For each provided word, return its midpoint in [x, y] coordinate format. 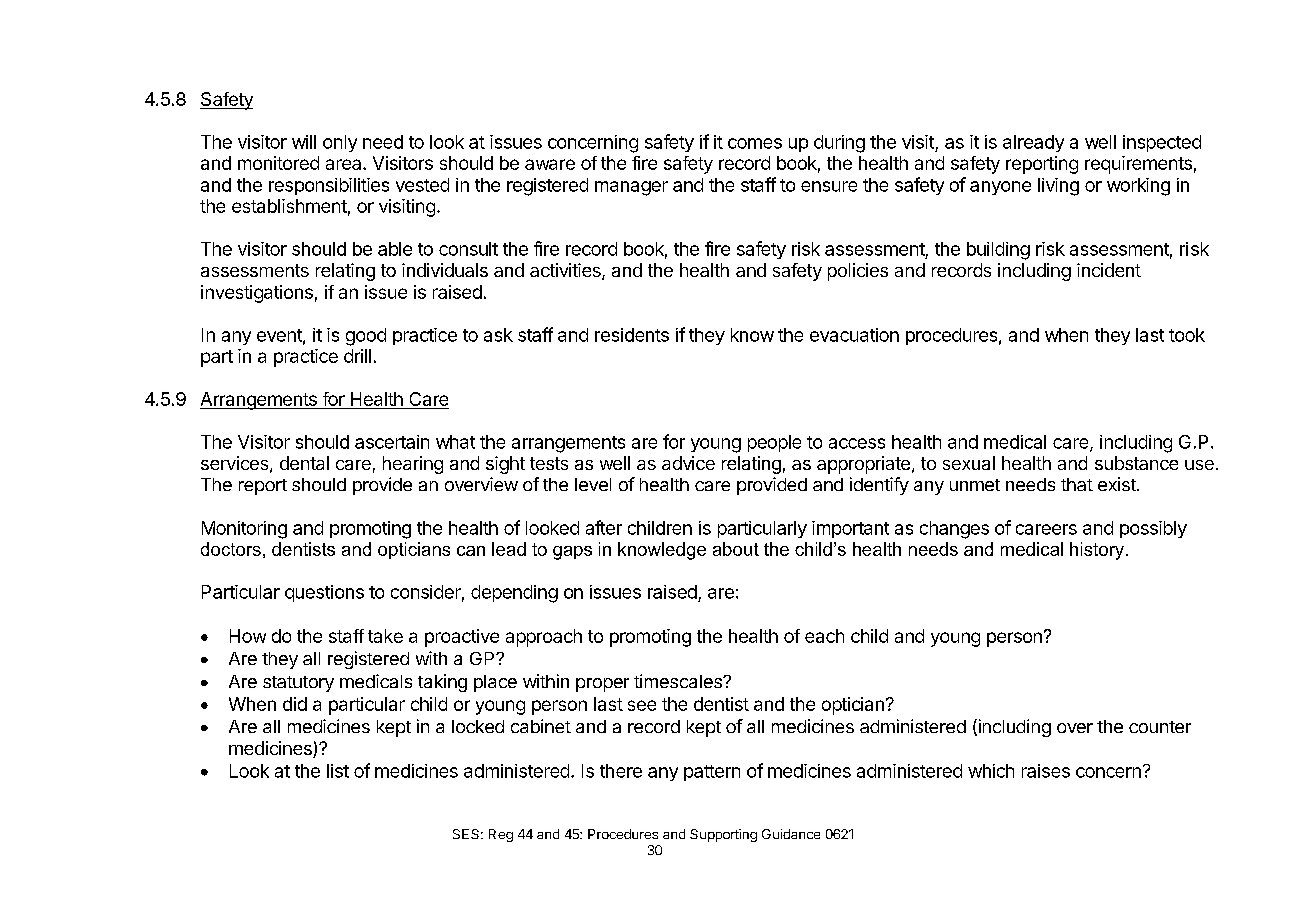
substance [1136, 463]
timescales [679, 681]
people [774, 443]
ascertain [392, 442]
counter [1160, 727]
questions [324, 593]
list [338, 771]
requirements [1138, 165]
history [1097, 551]
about [736, 549]
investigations [257, 294]
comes [755, 143]
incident [1109, 270]
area [345, 164]
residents [632, 335]
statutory [298, 684]
